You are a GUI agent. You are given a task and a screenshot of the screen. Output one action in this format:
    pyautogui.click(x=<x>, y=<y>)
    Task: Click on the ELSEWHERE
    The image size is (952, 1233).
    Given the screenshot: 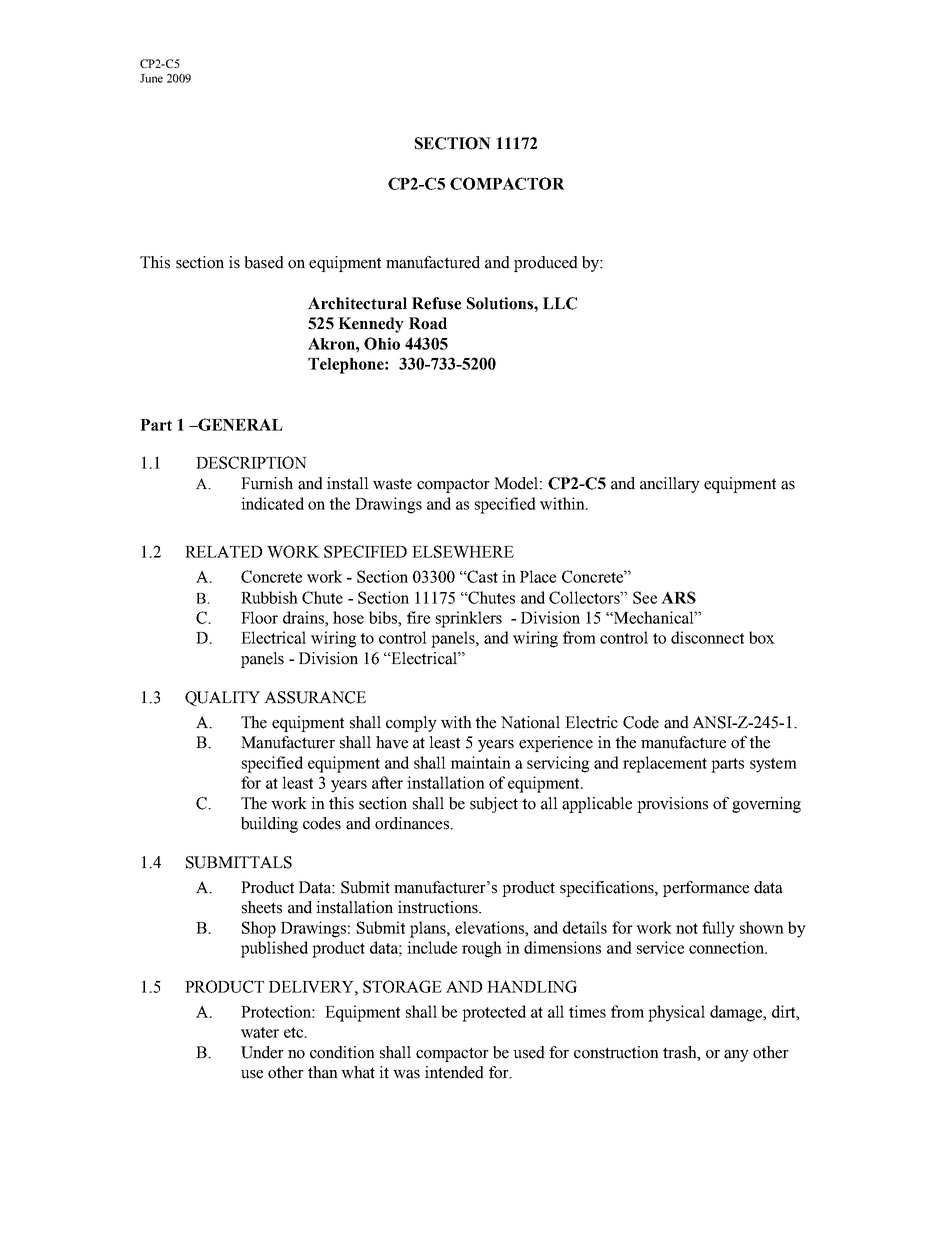 What is the action you would take?
    pyautogui.click(x=463, y=551)
